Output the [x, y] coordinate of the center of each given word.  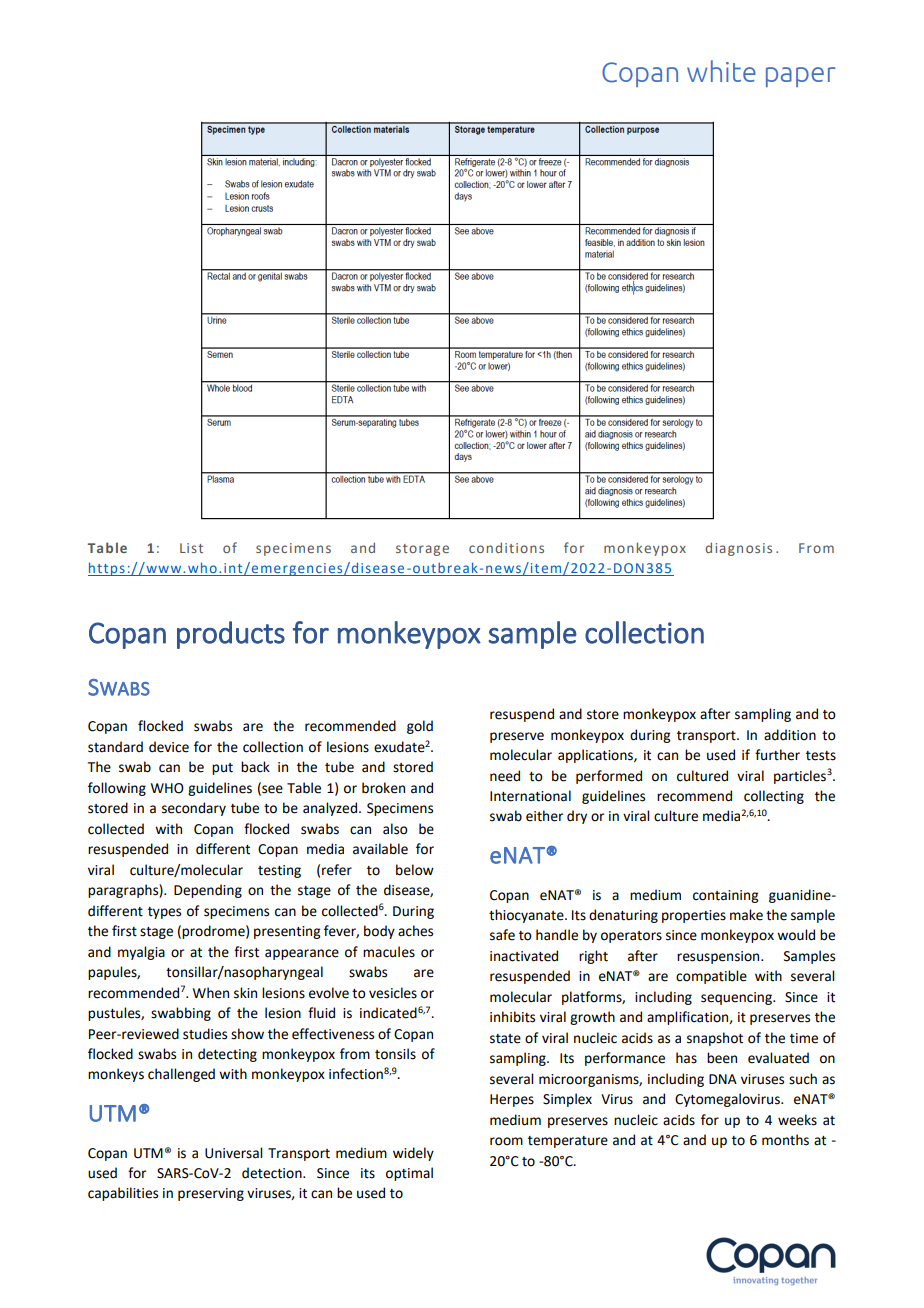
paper [801, 77]
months [785, 1140]
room [506, 1141]
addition [790, 735]
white [721, 71]
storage [422, 550]
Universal [233, 1153]
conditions [506, 547]
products [231, 635]
